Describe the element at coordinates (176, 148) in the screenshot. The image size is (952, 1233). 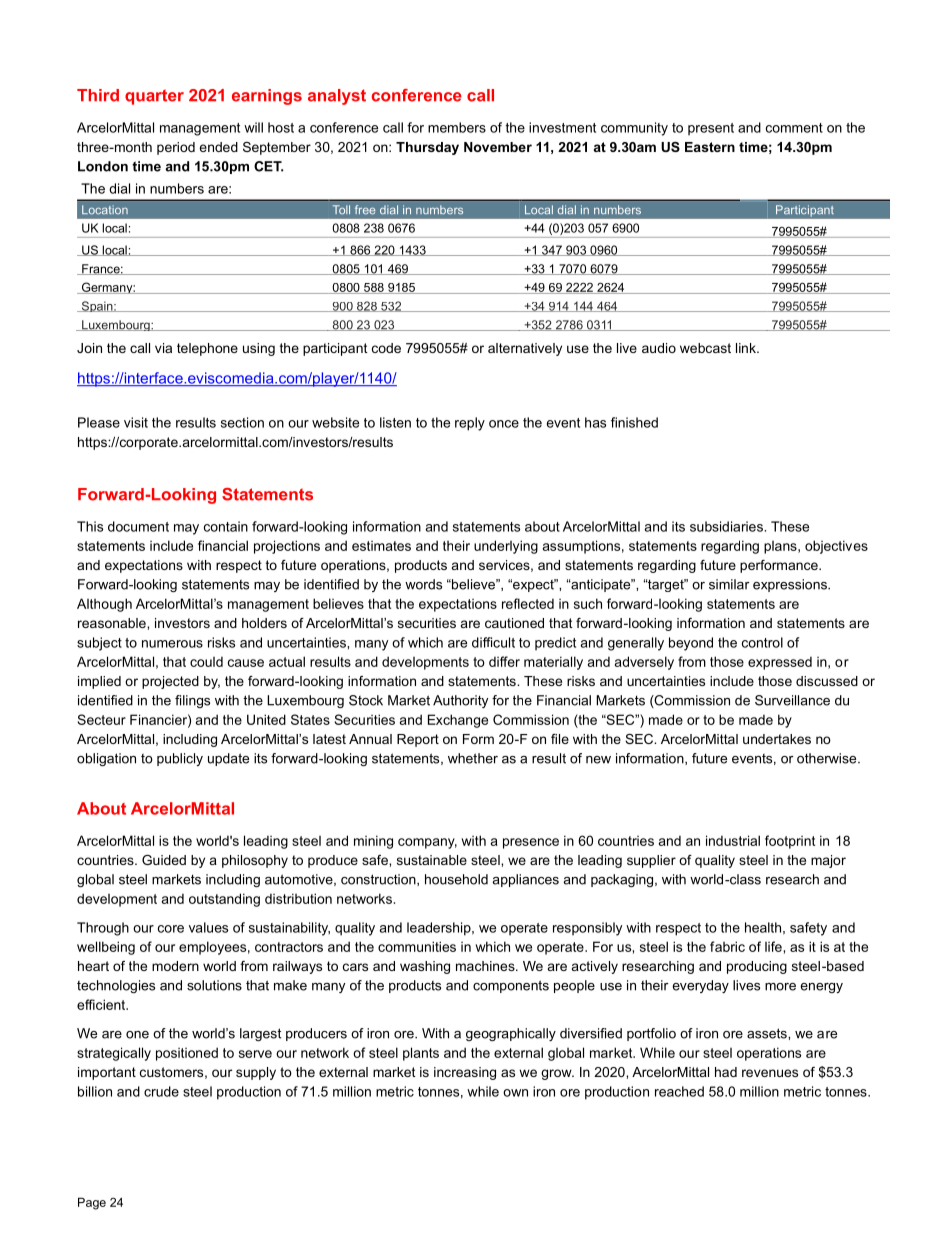
I see `period` at that location.
